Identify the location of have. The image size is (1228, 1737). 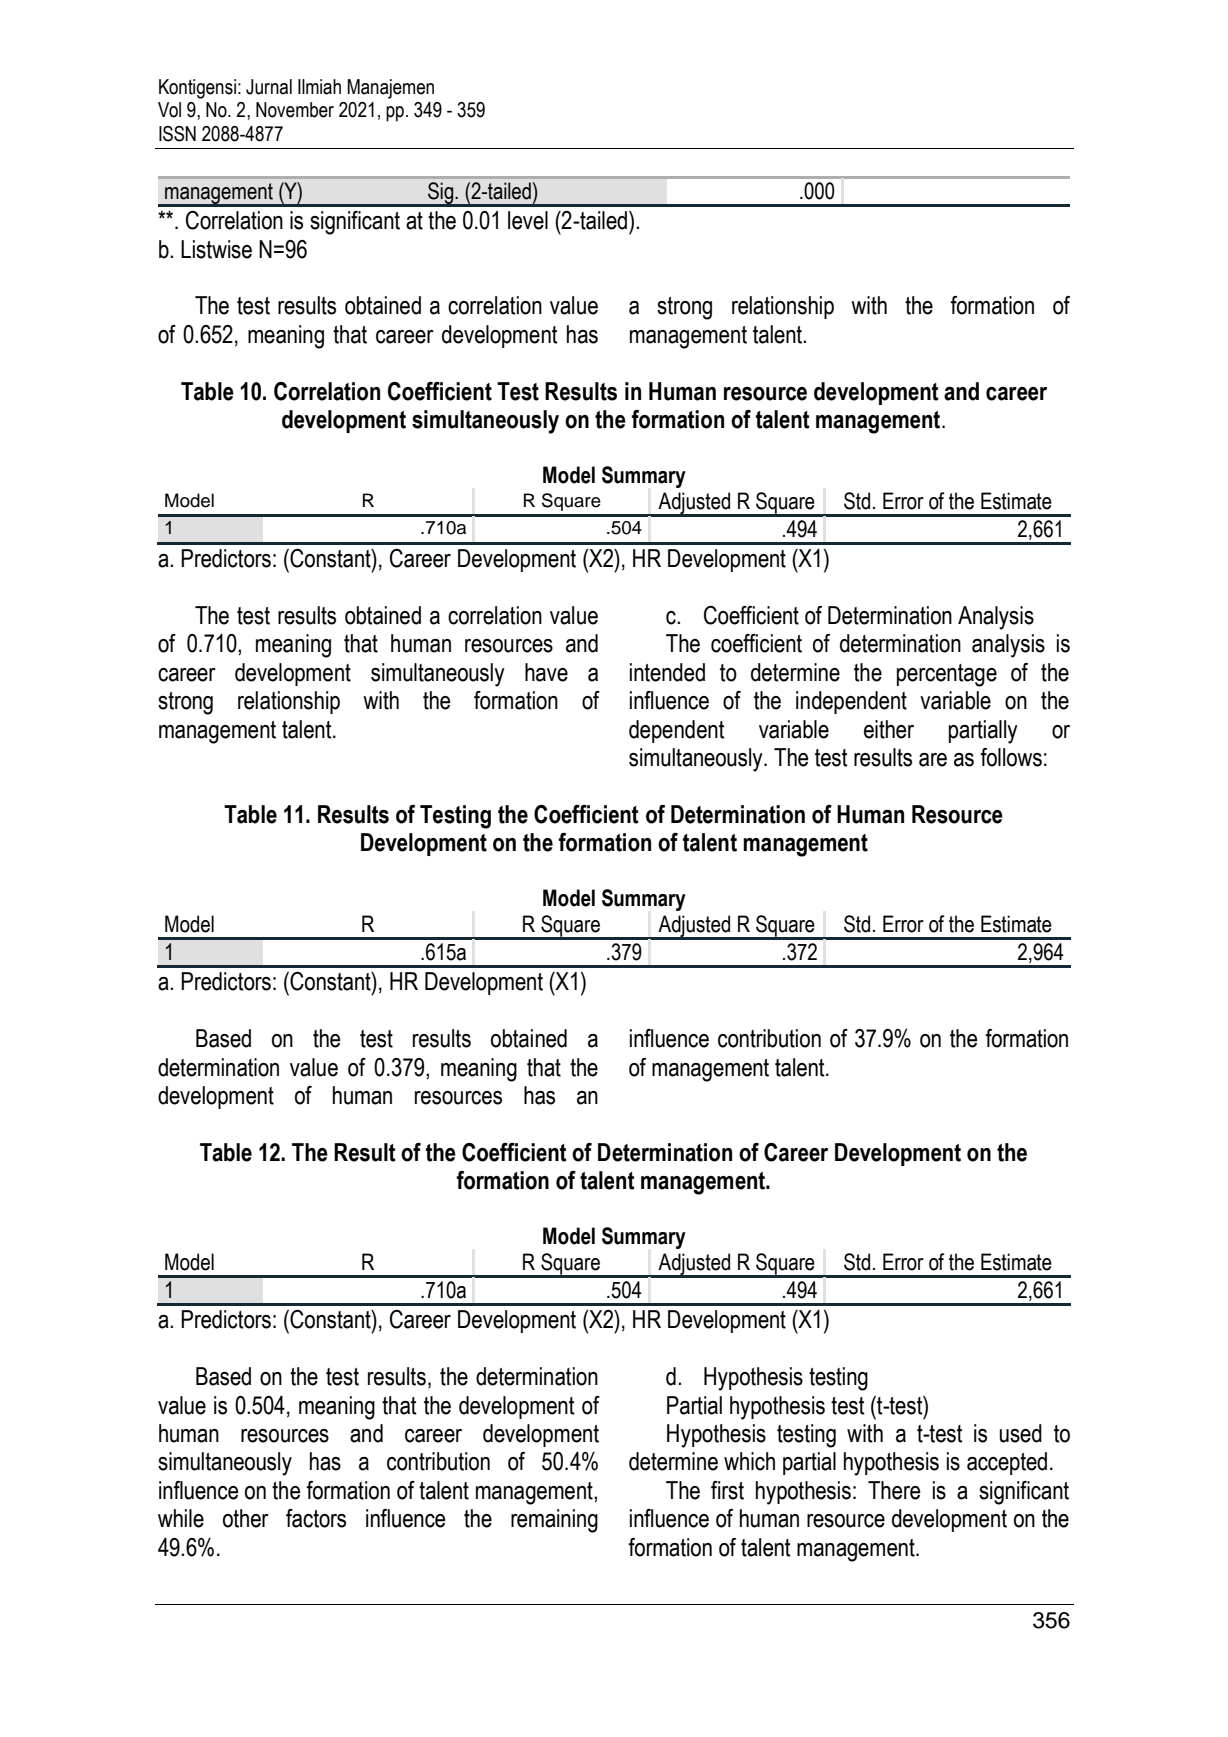
(546, 672).
